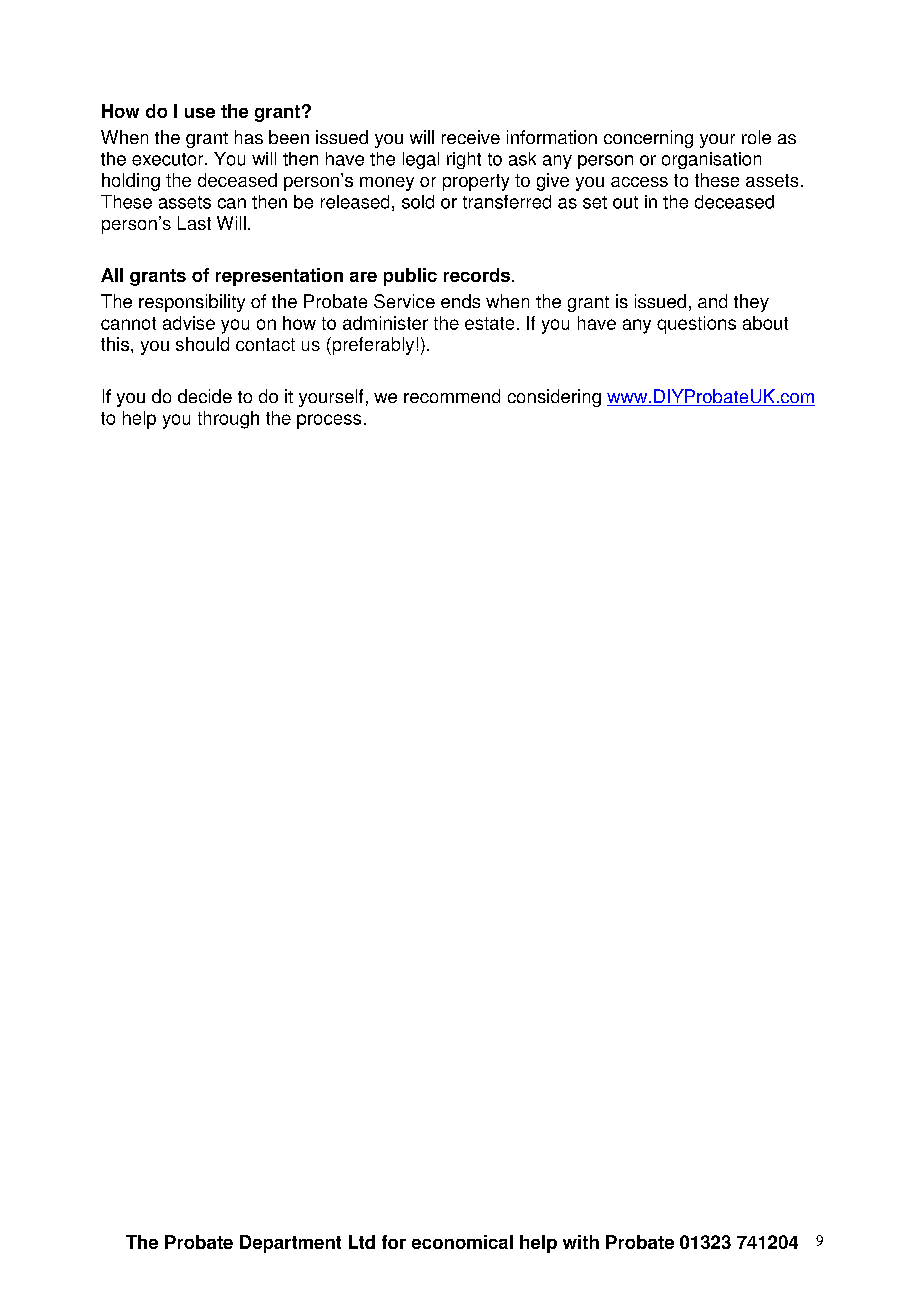 The width and height of the page is (924, 1308). I want to click on economical, so click(462, 1242).
